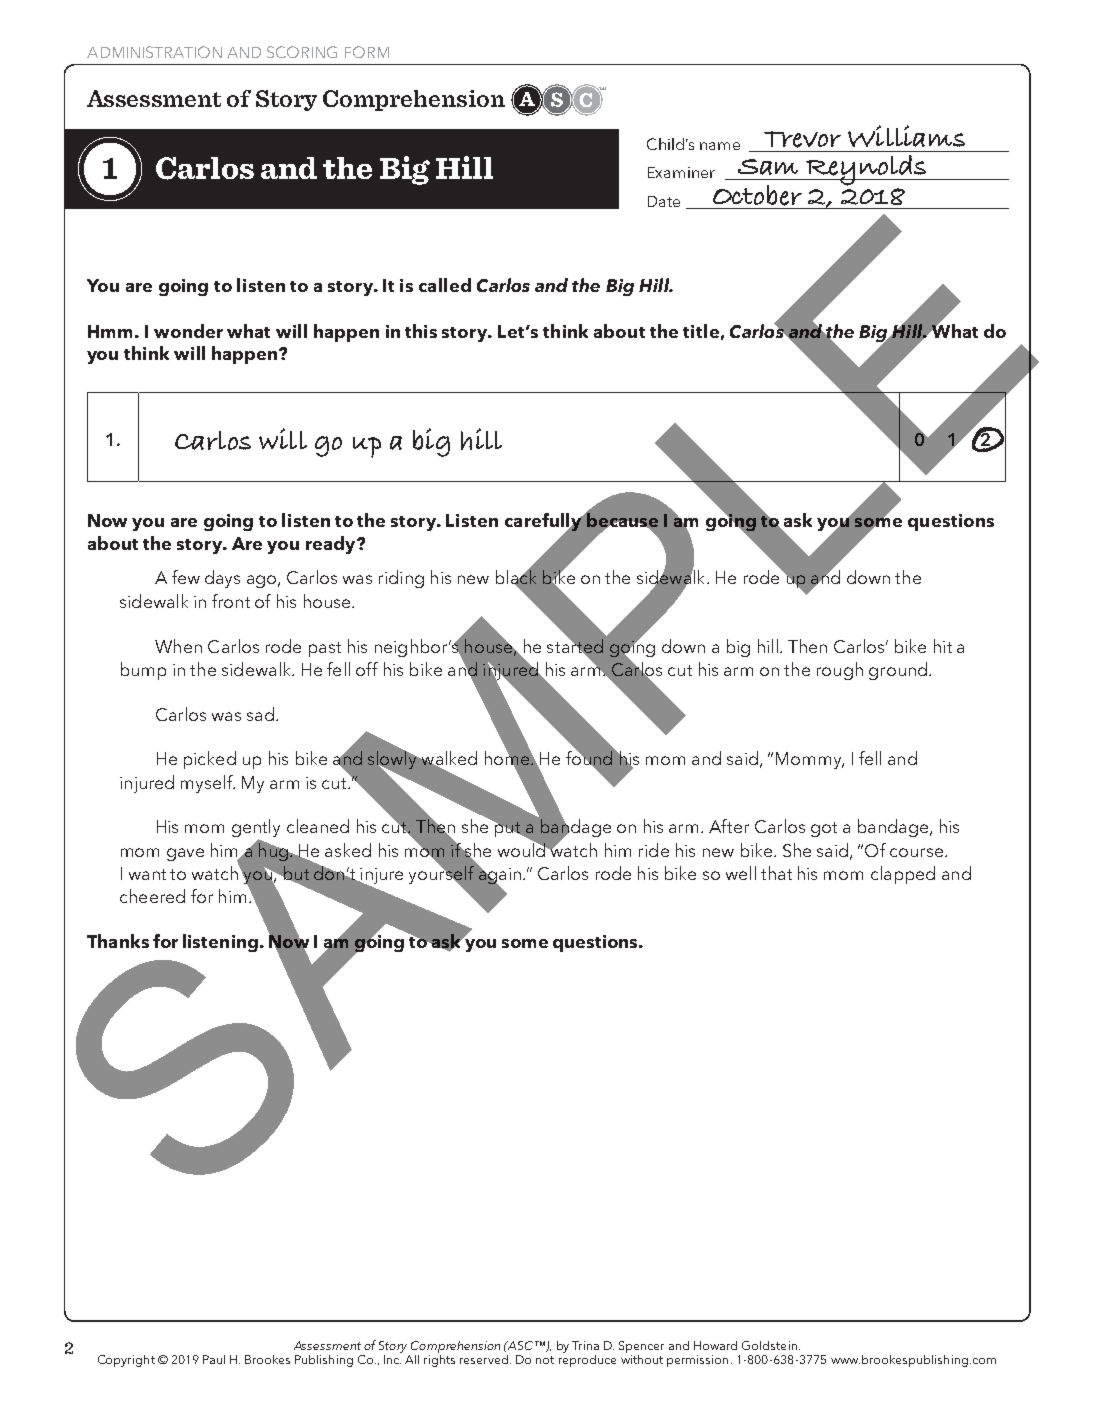 The height and width of the page is (1419, 1096). I want to click on ADMINISTRATION, so click(154, 52).
